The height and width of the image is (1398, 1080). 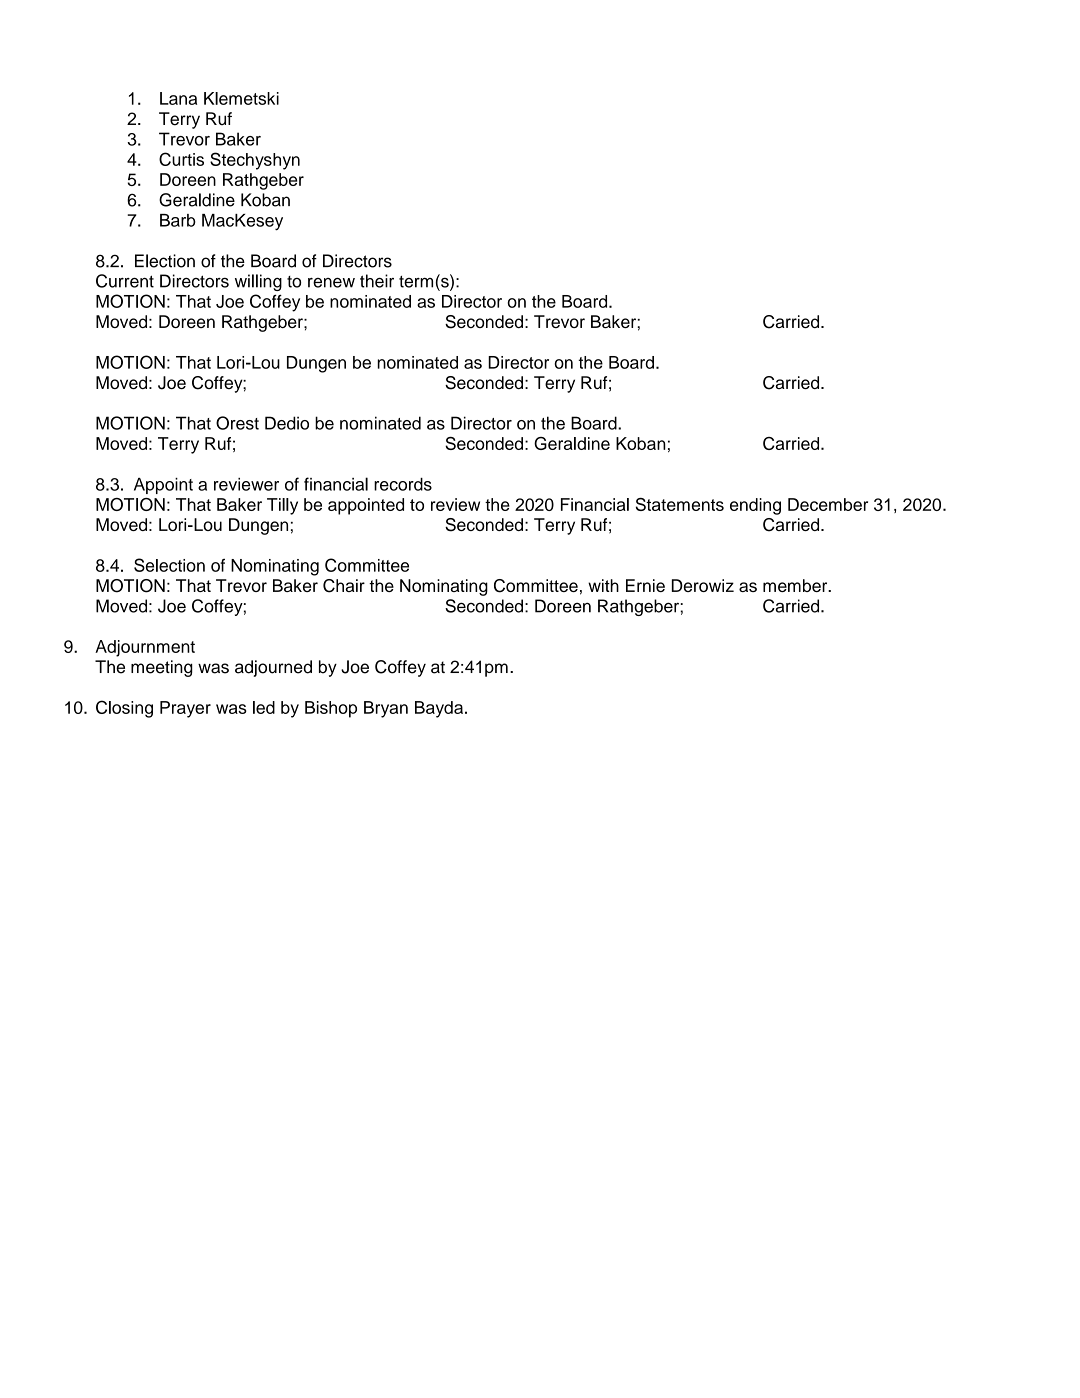 What do you see at coordinates (282, 506) in the image?
I see `Tilly` at bounding box center [282, 506].
